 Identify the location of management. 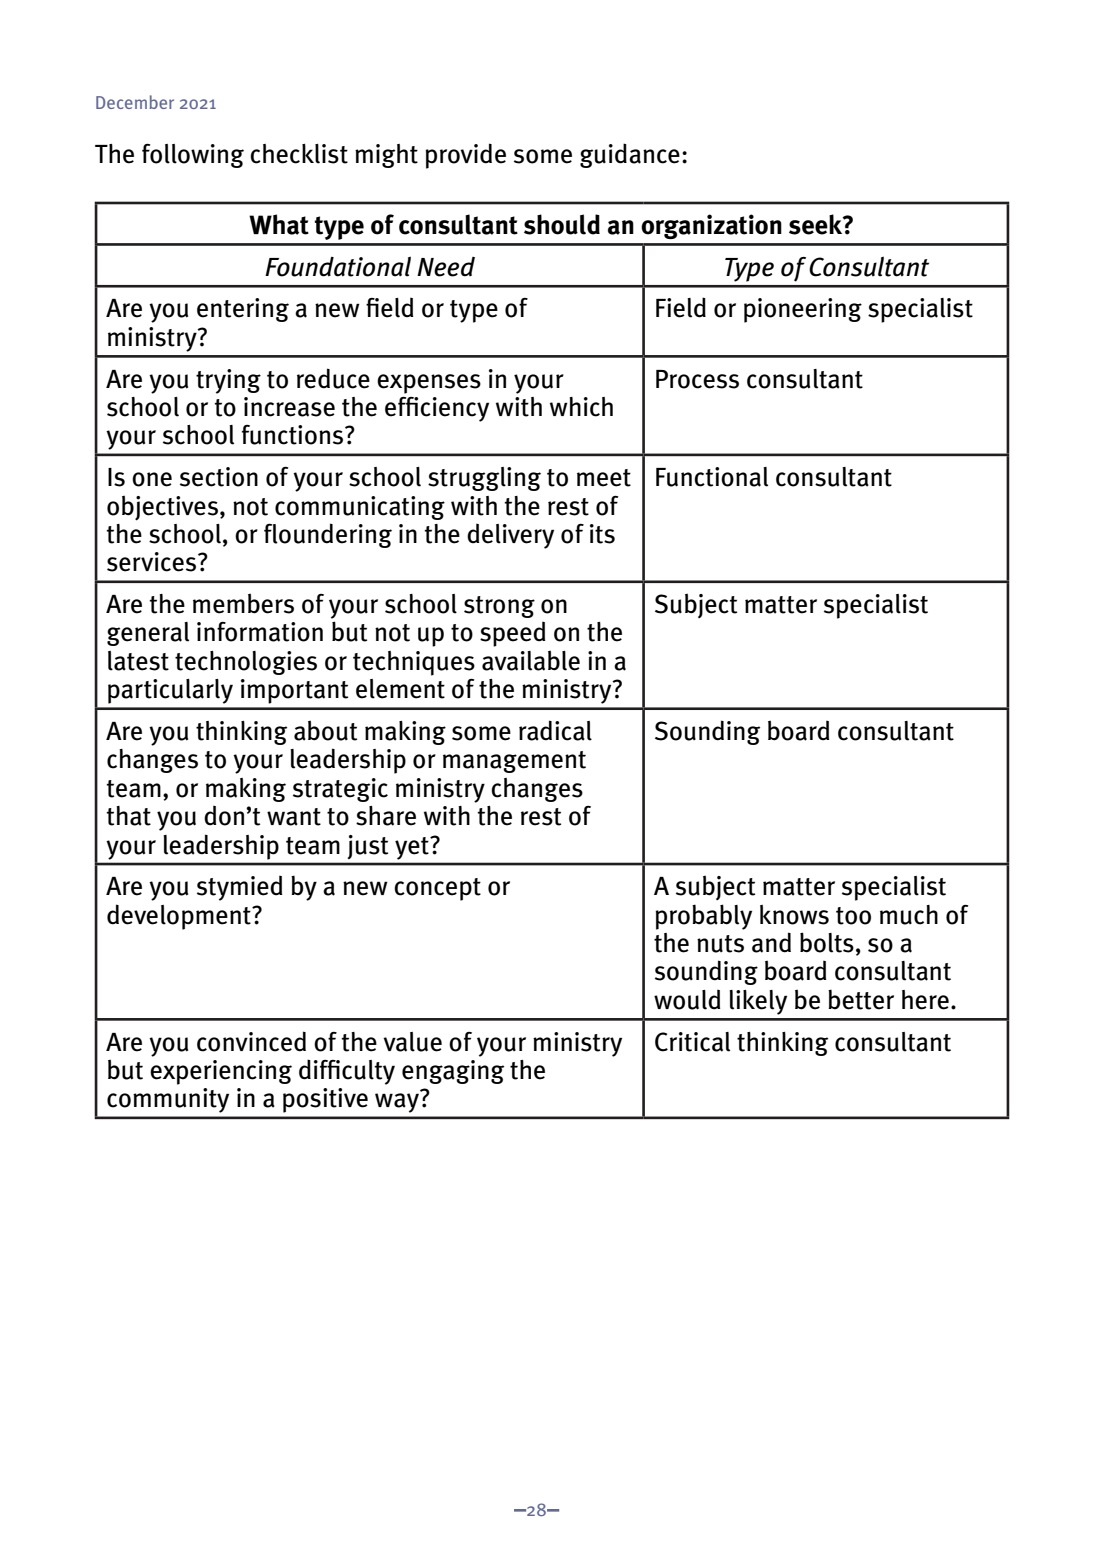
(514, 762).
